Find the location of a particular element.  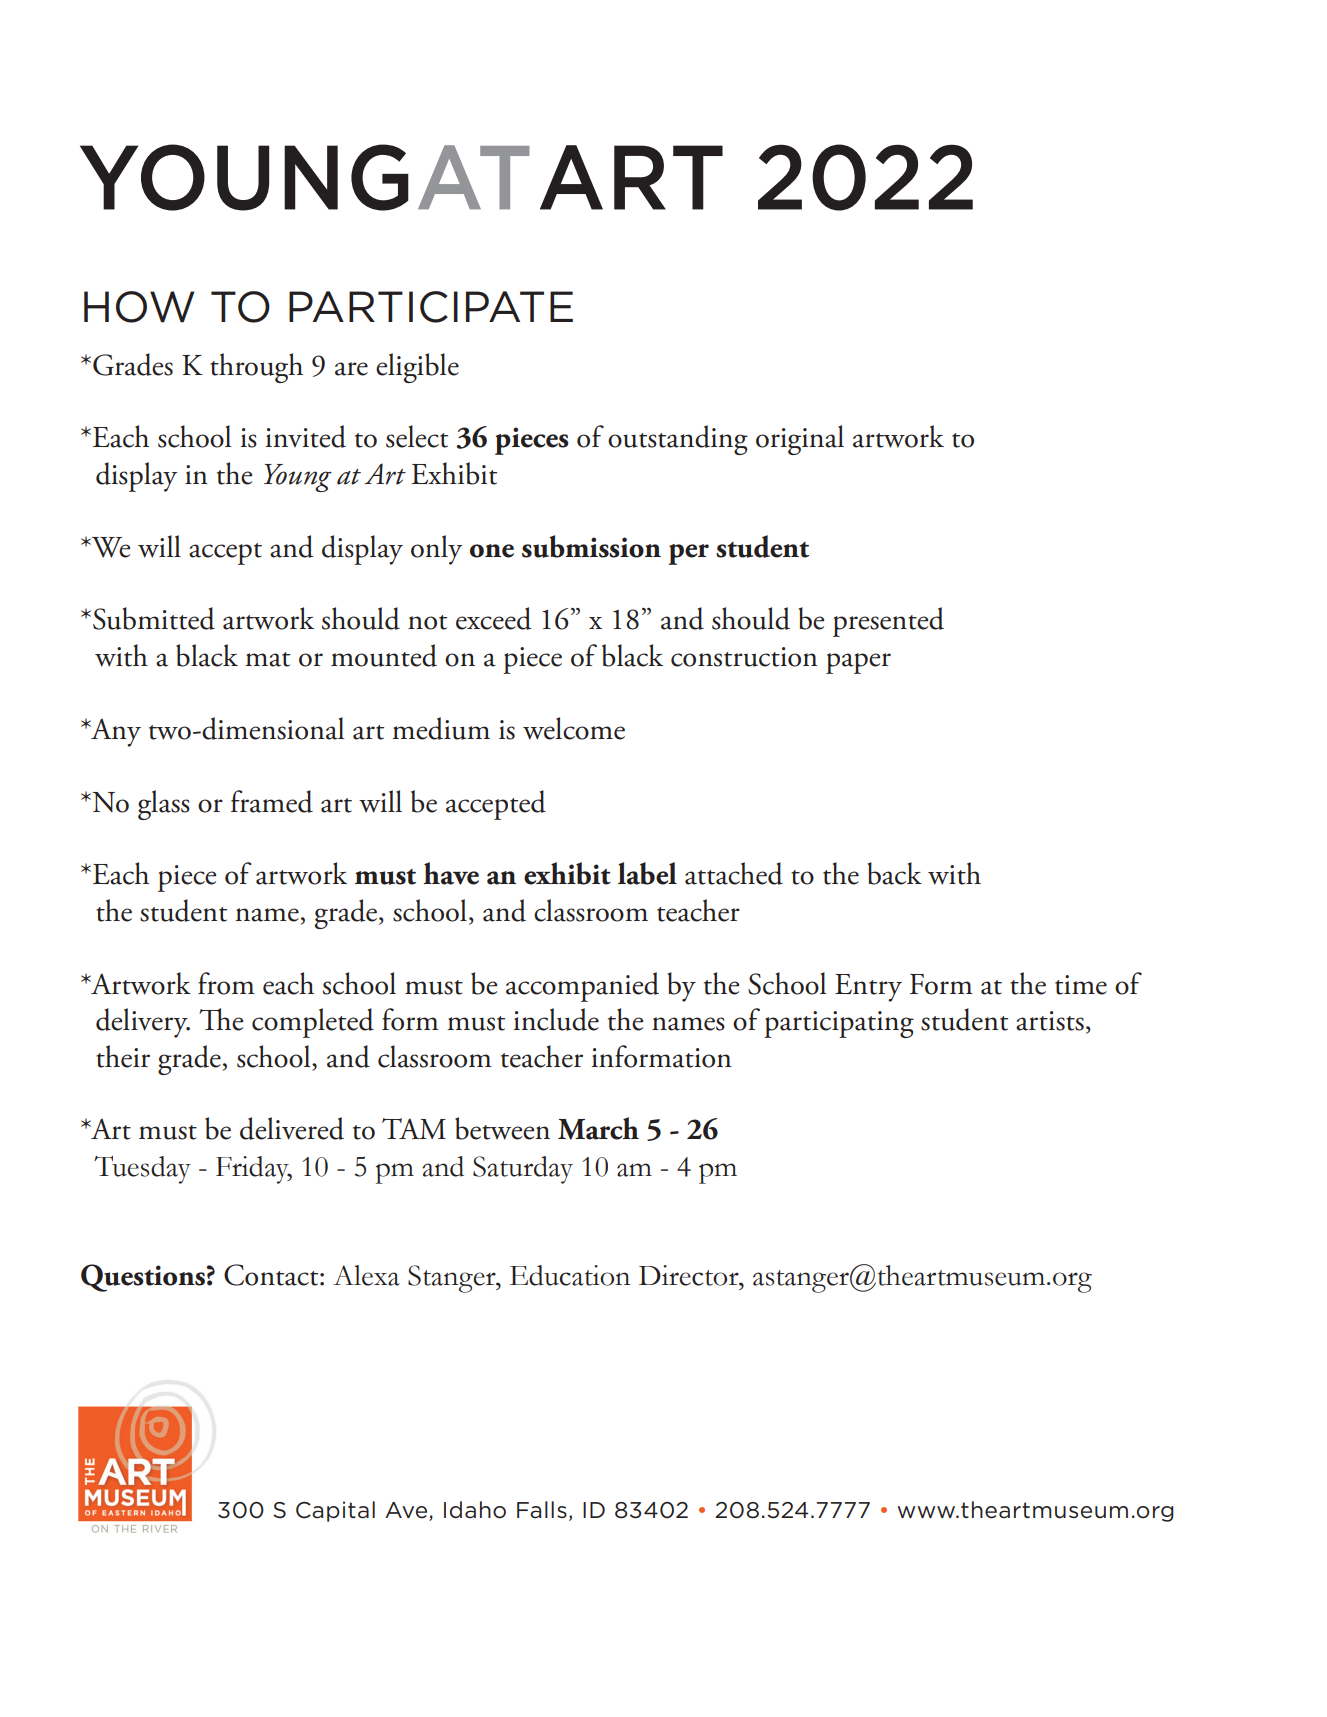

through is located at coordinates (256, 368).
